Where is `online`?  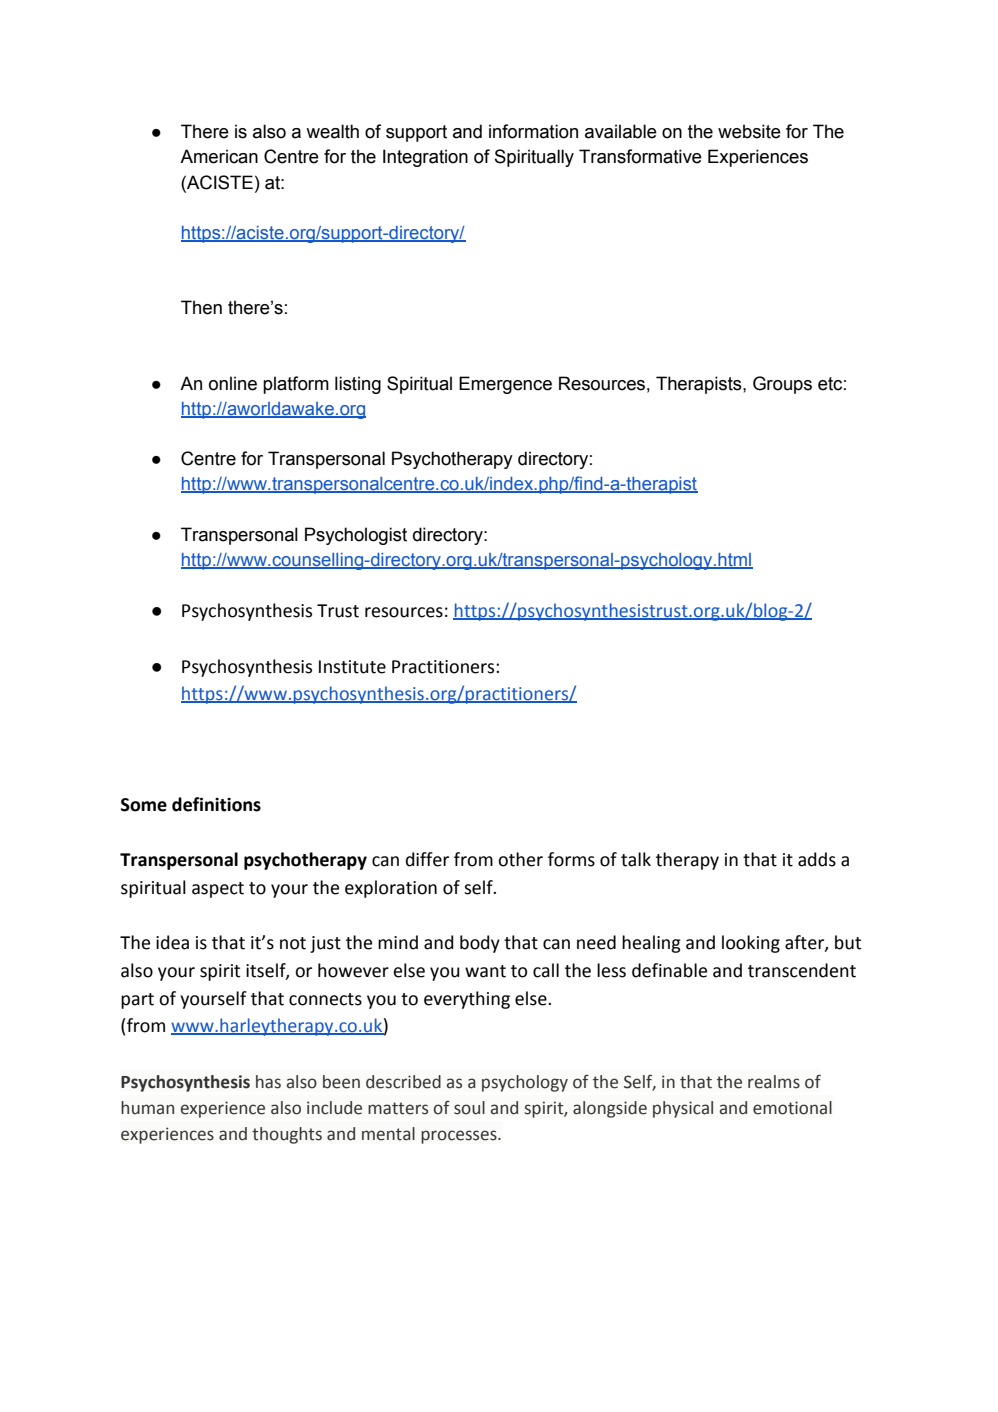
online is located at coordinates (233, 383).
